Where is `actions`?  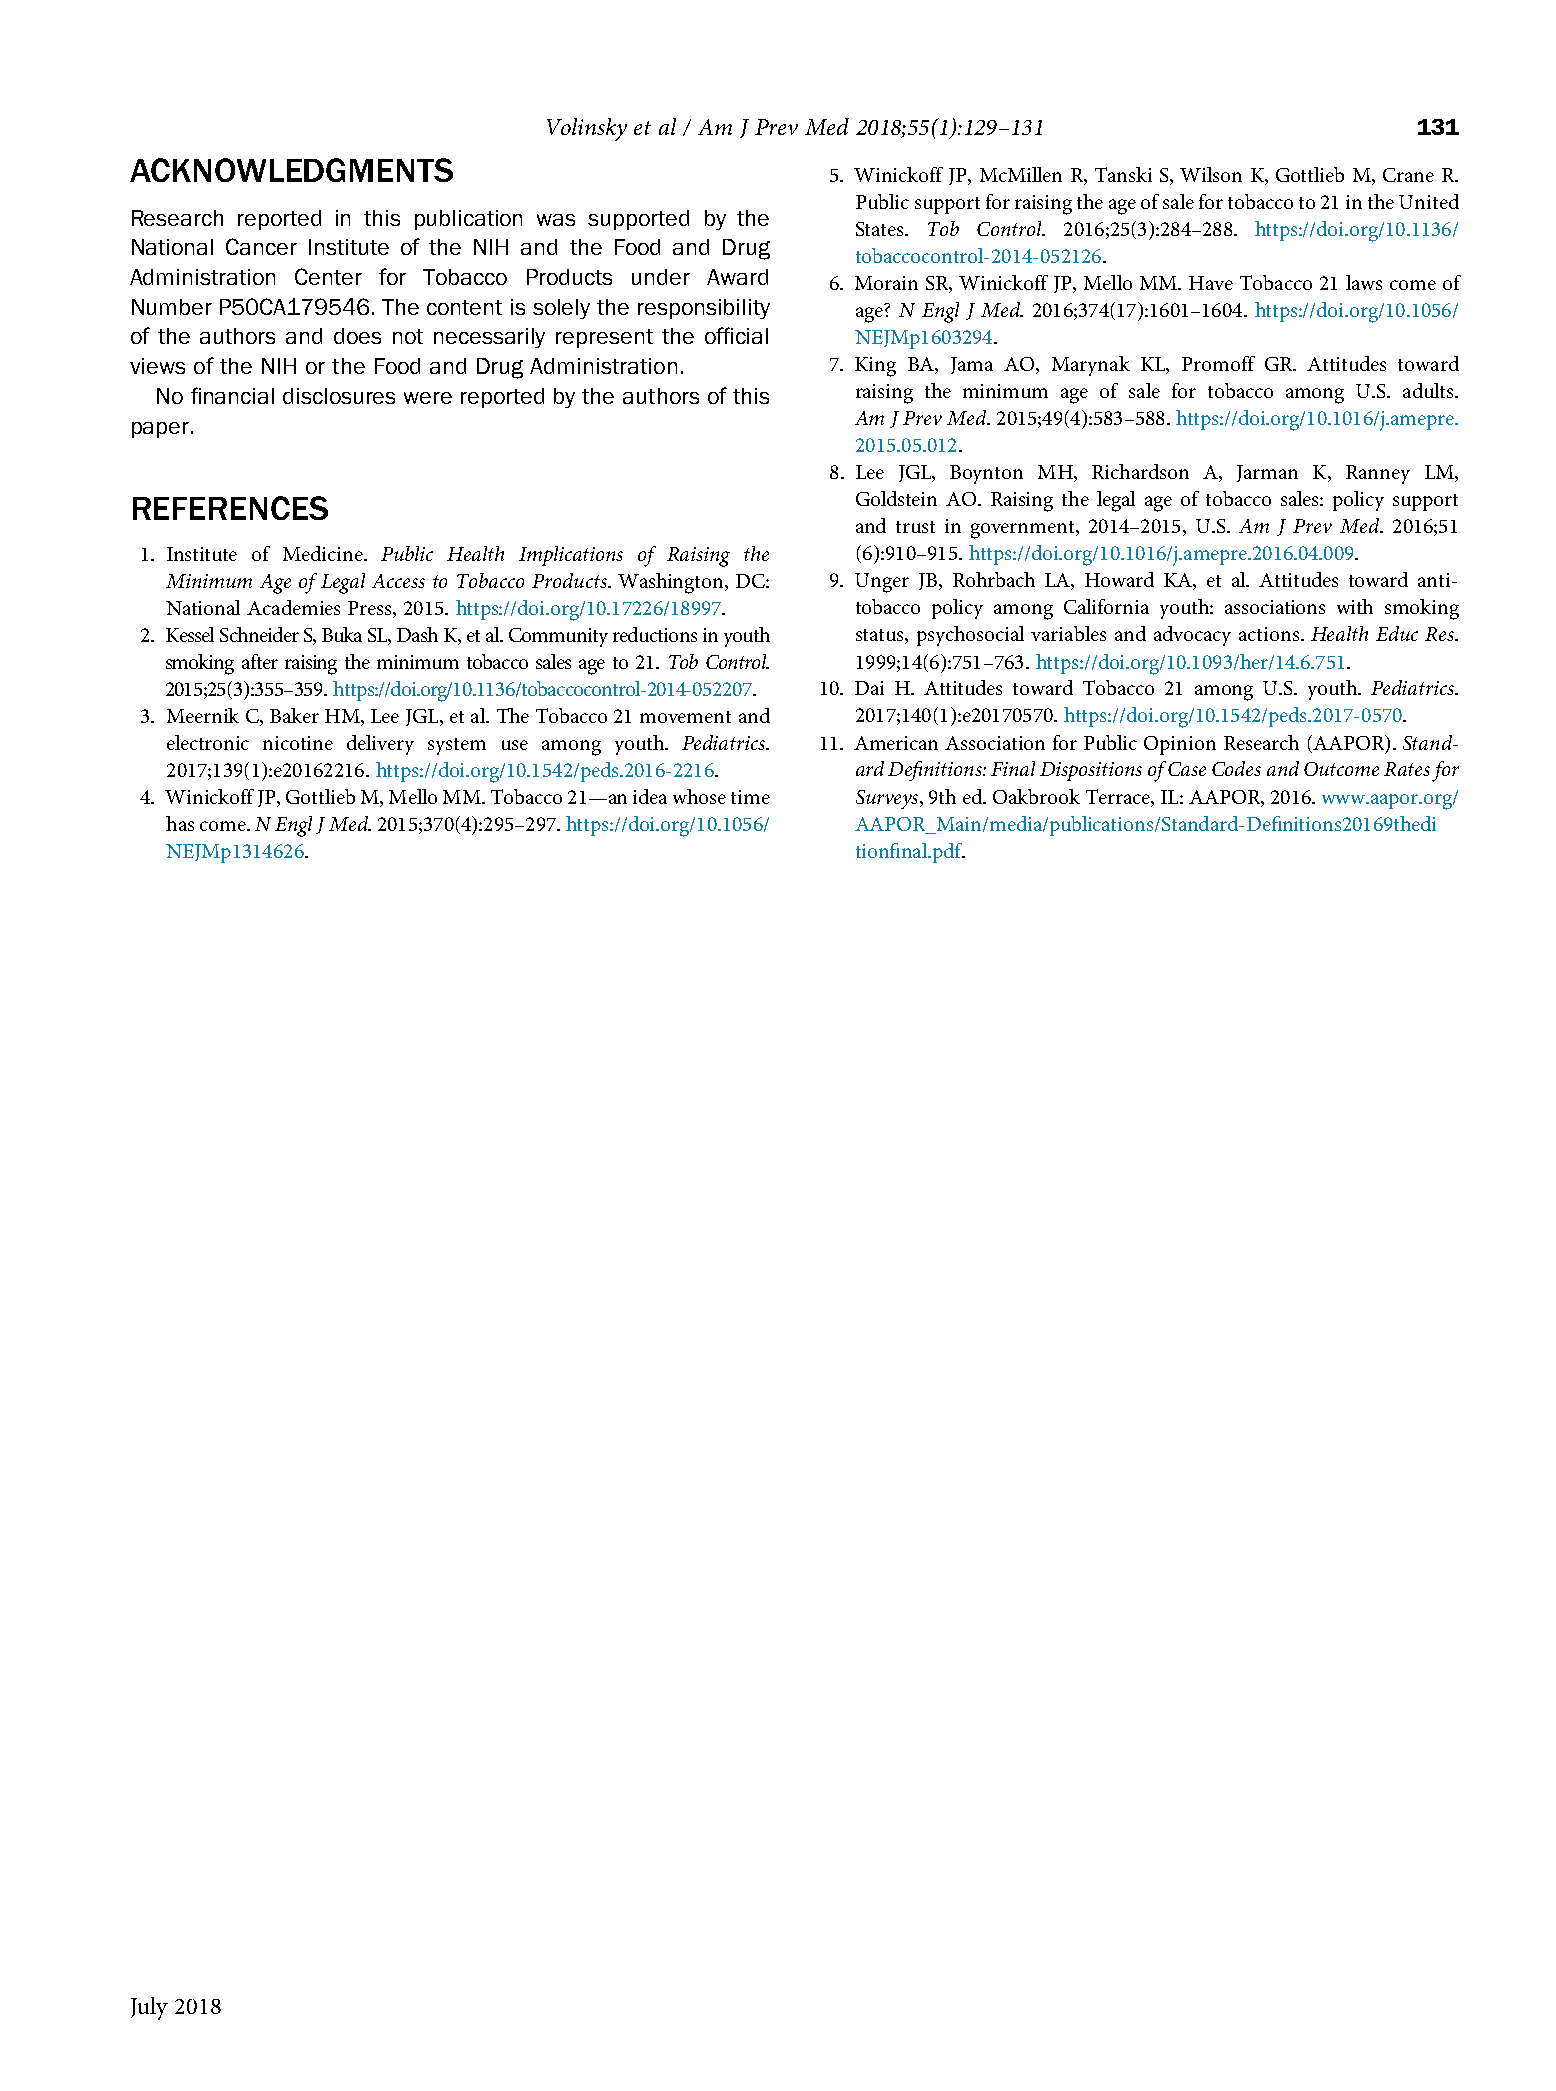
actions is located at coordinates (1270, 634).
